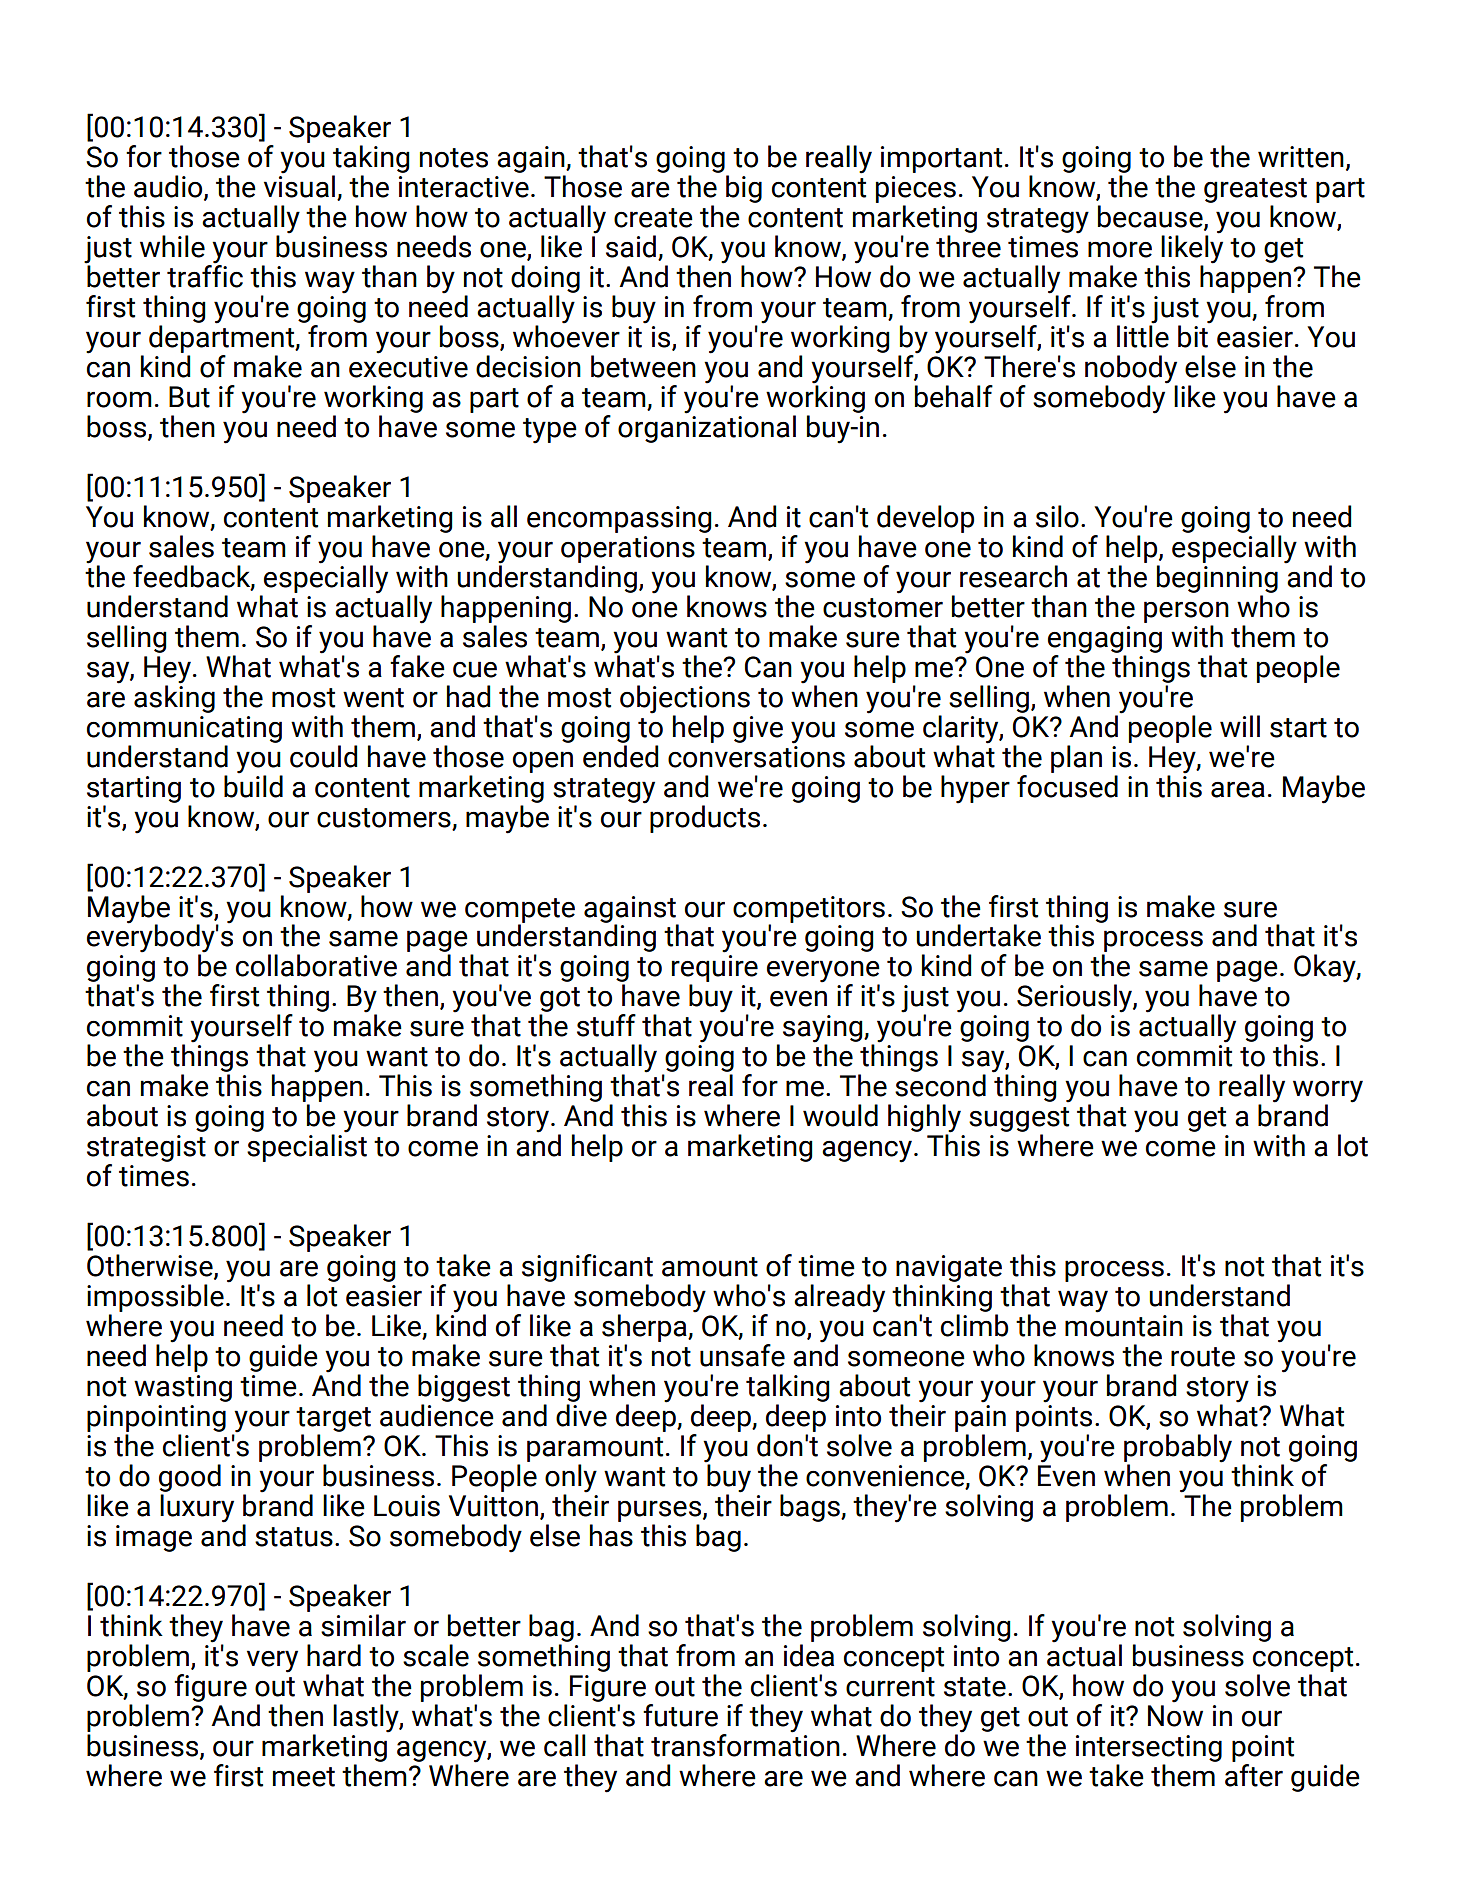 This page has height=1886, width=1458. I want to click on significant, so click(587, 1269).
